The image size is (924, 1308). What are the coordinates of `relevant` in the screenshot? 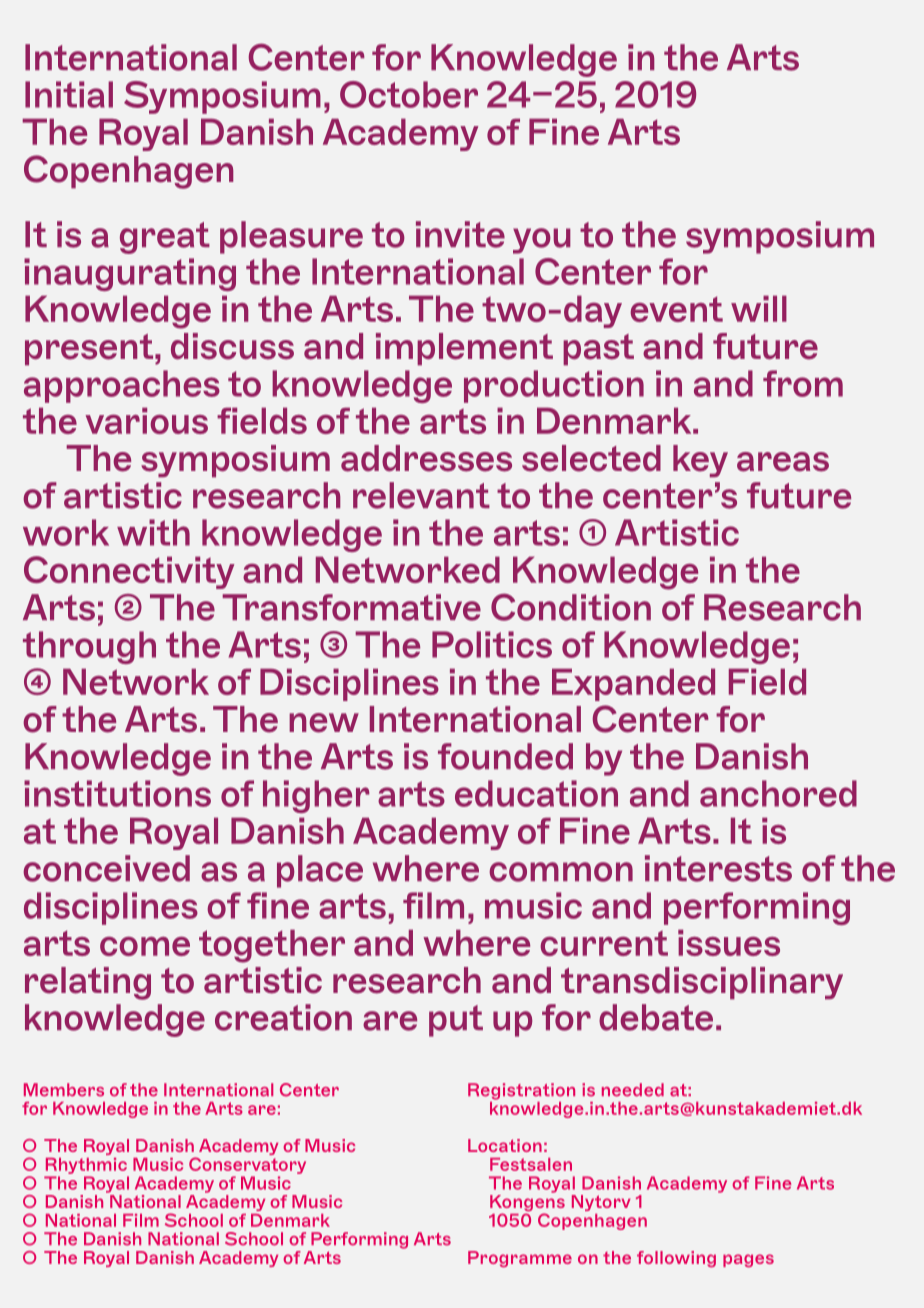 It's located at (421, 495).
